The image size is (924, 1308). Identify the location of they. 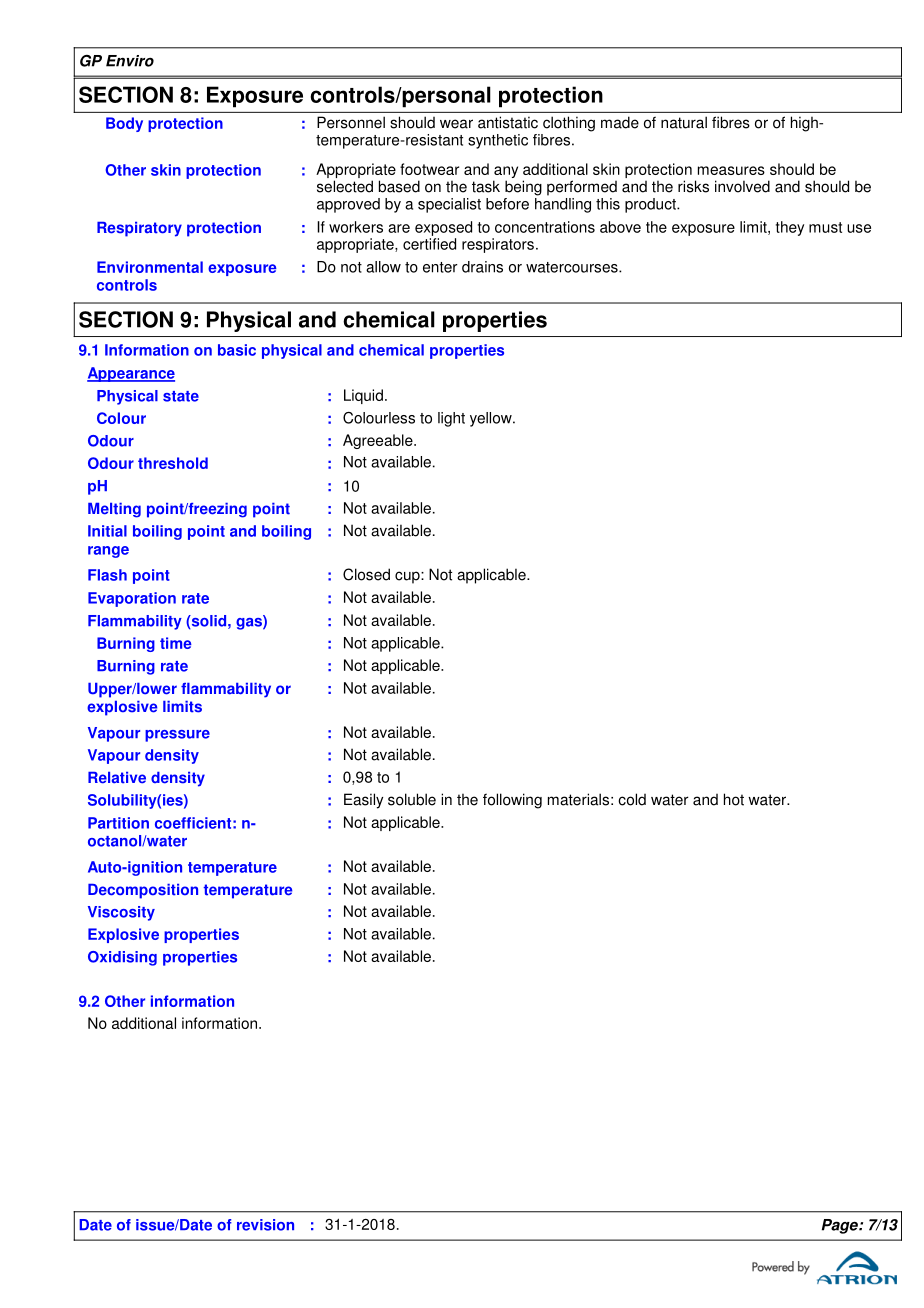
(790, 228).
